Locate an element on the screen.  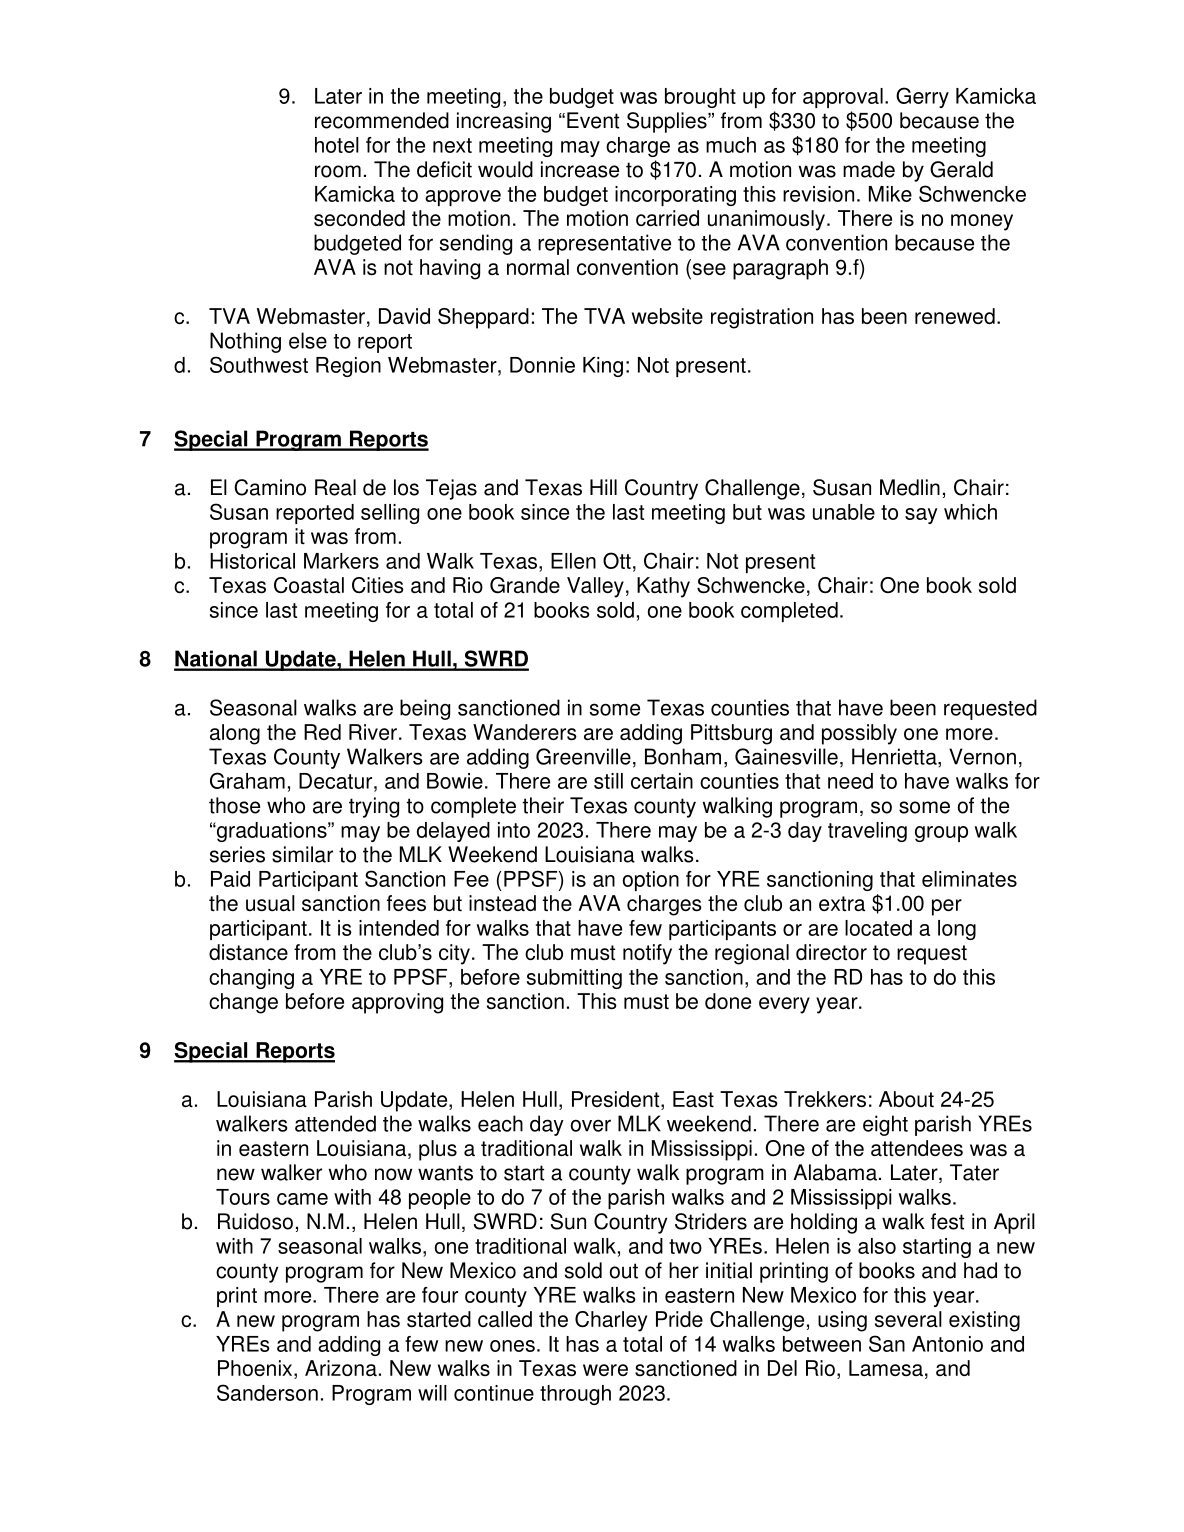
Ott is located at coordinates (617, 560).
